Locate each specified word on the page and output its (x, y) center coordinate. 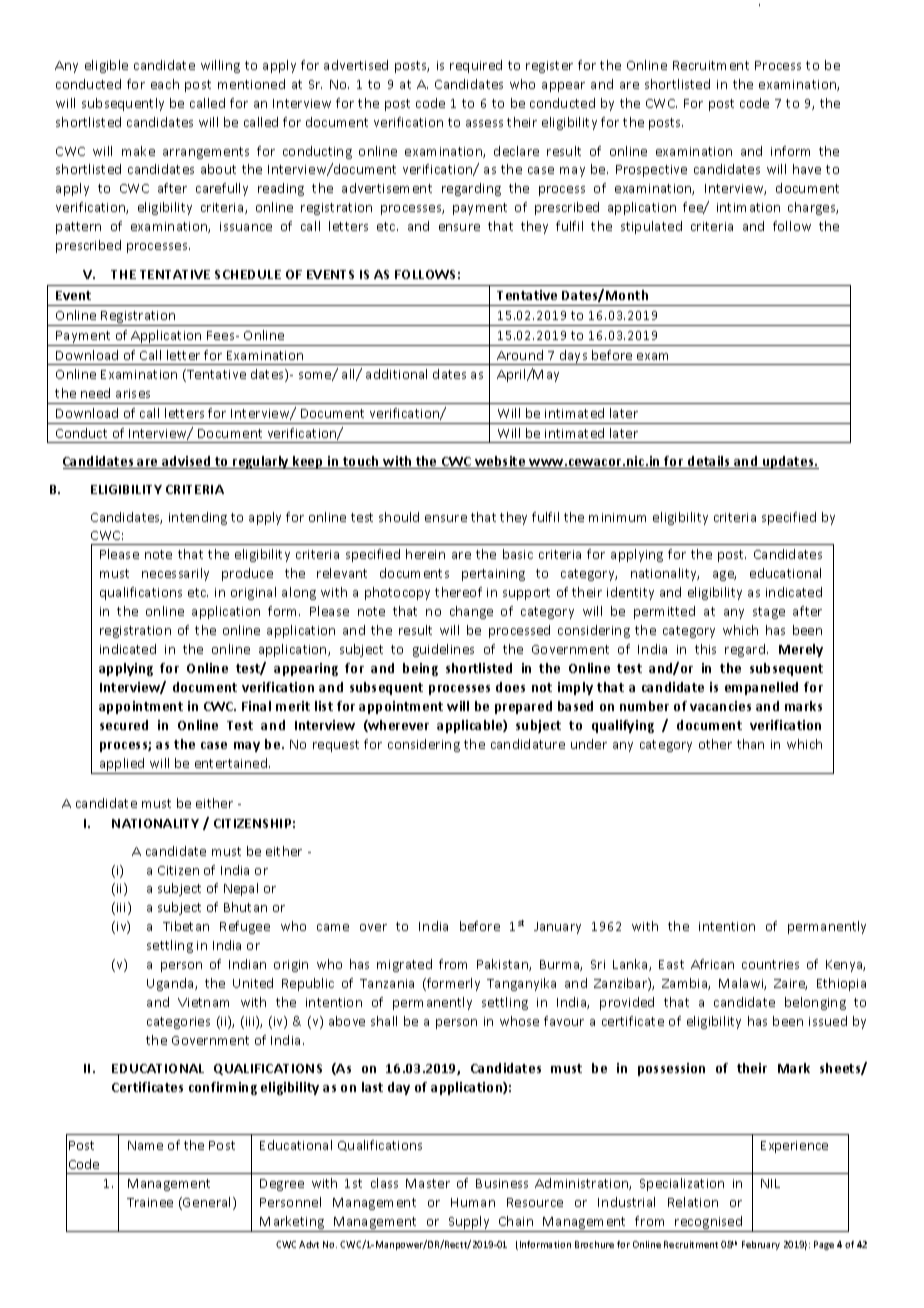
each (165, 84)
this (705, 649)
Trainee (150, 1202)
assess (484, 123)
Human (473, 1202)
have (807, 169)
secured (124, 725)
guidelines (443, 650)
